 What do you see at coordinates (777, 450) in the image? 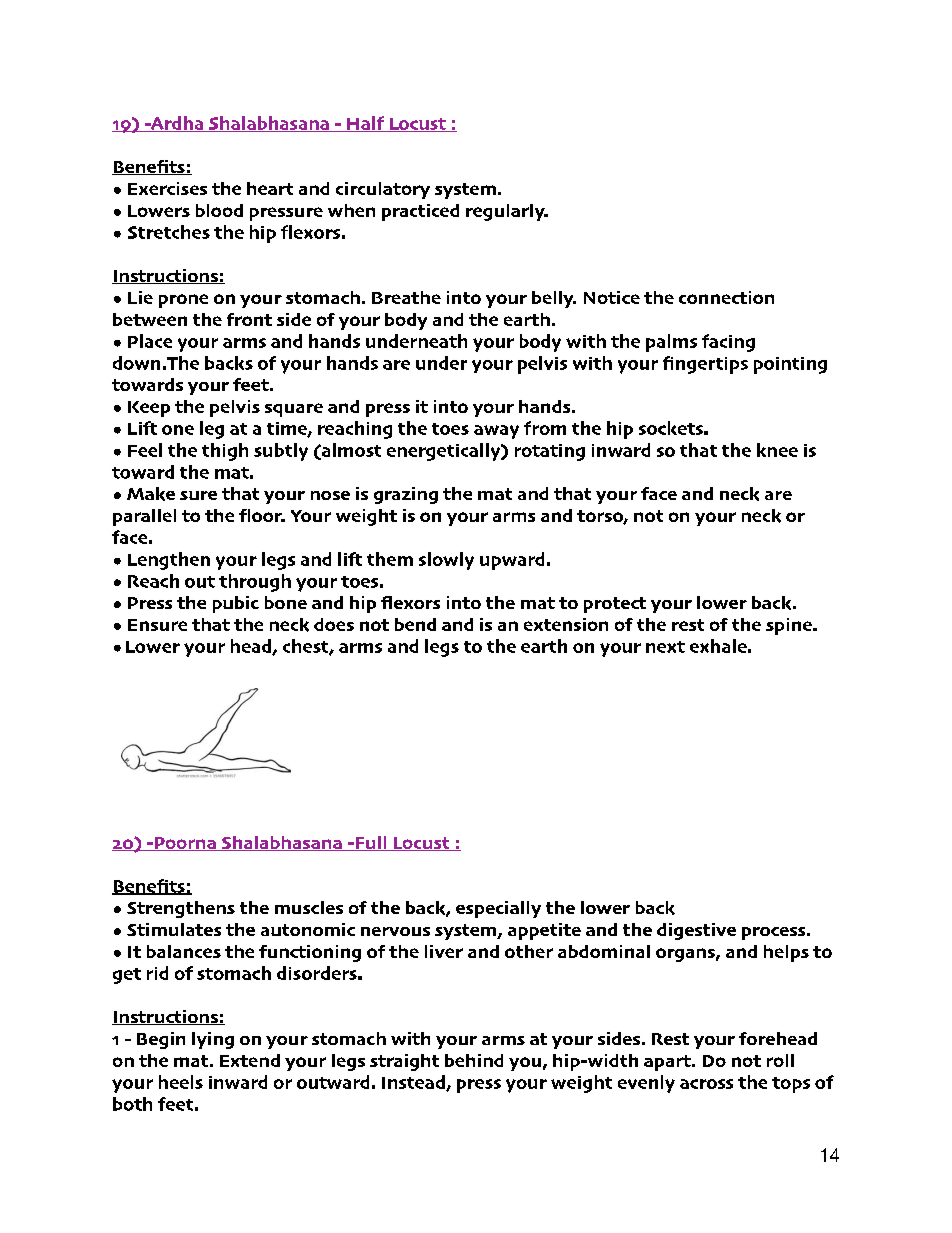
I see `knee` at bounding box center [777, 450].
